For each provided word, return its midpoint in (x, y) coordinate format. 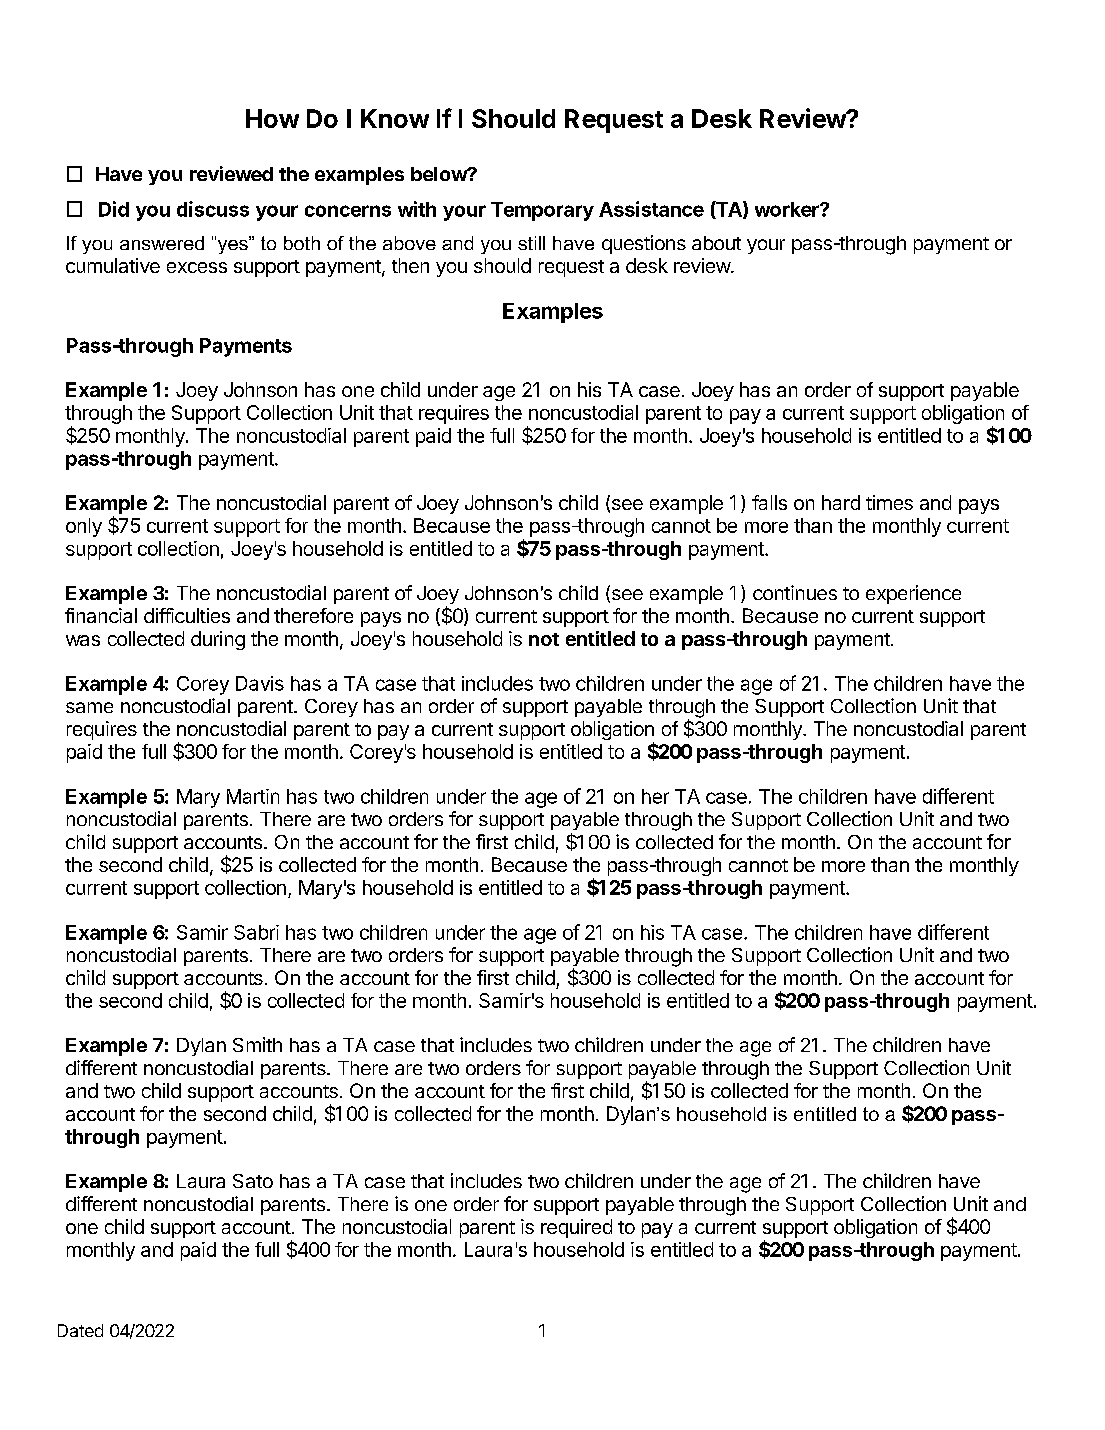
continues (795, 592)
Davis (260, 683)
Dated (80, 1330)
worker (788, 209)
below (440, 174)
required (576, 1228)
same (89, 707)
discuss (213, 209)
